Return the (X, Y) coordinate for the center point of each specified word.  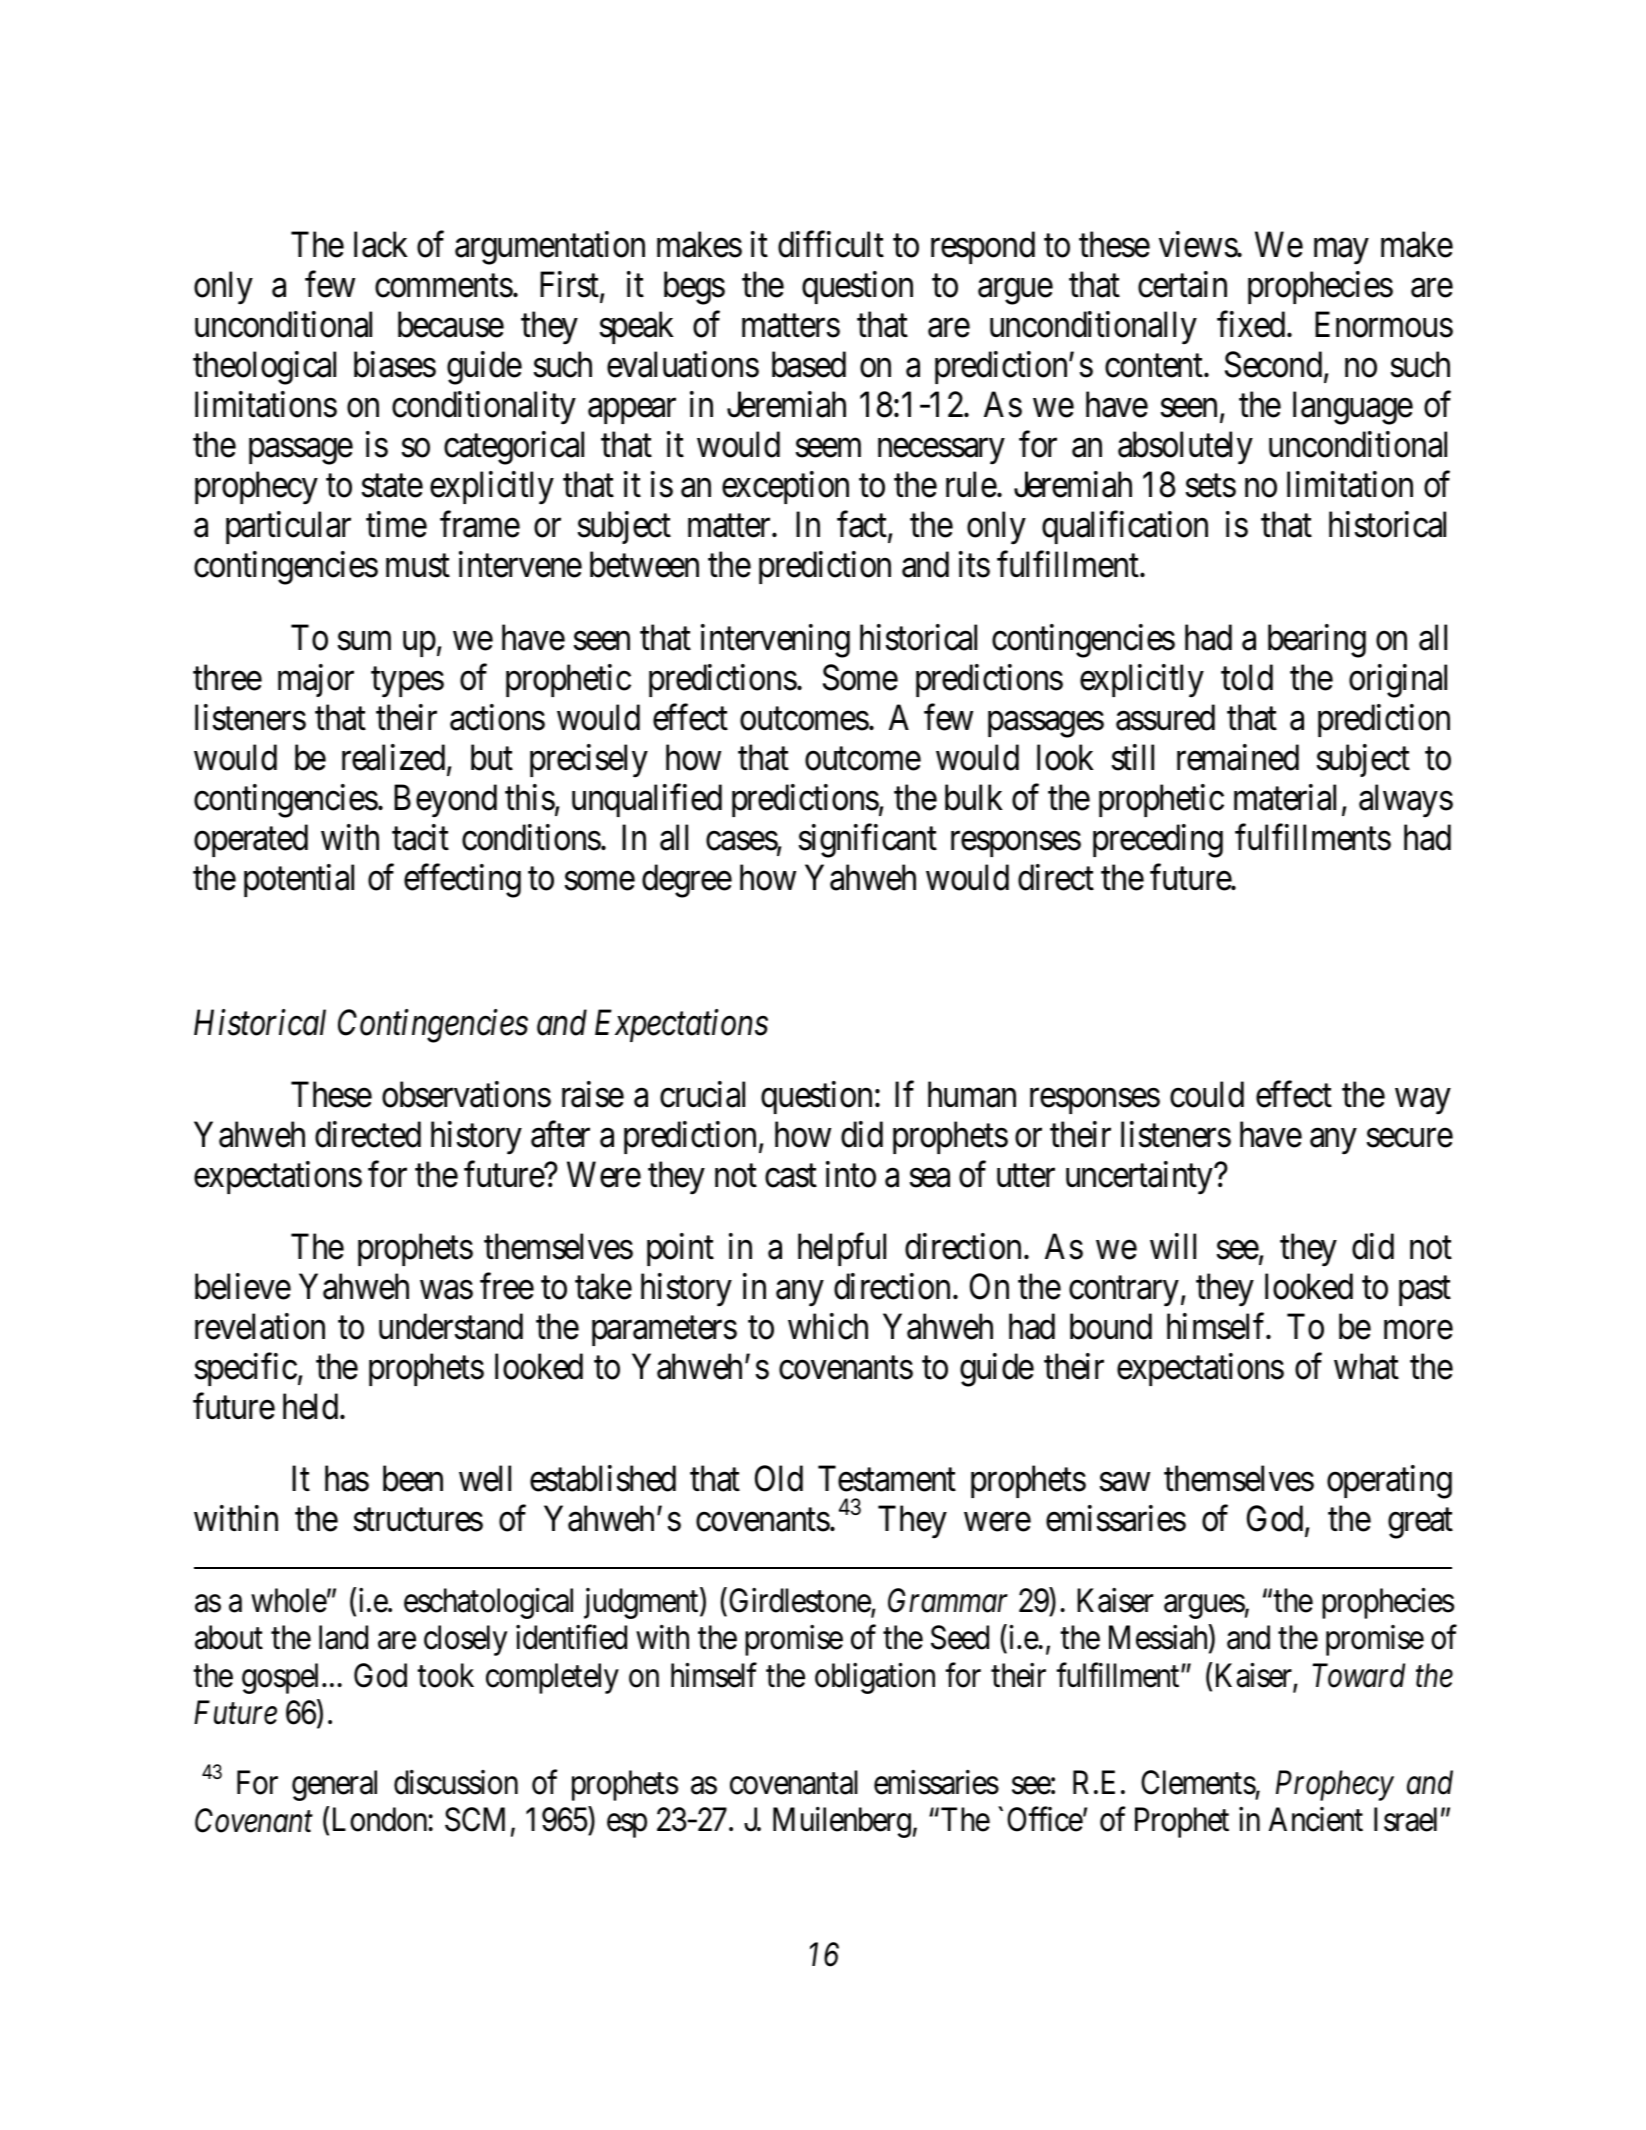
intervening (775, 641)
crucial (702, 1094)
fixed (1252, 325)
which (828, 1326)
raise (593, 1094)
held (312, 1406)
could (1207, 1094)
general (334, 1785)
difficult (831, 244)
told (1247, 677)
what (1366, 1366)
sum (364, 641)
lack (381, 244)
